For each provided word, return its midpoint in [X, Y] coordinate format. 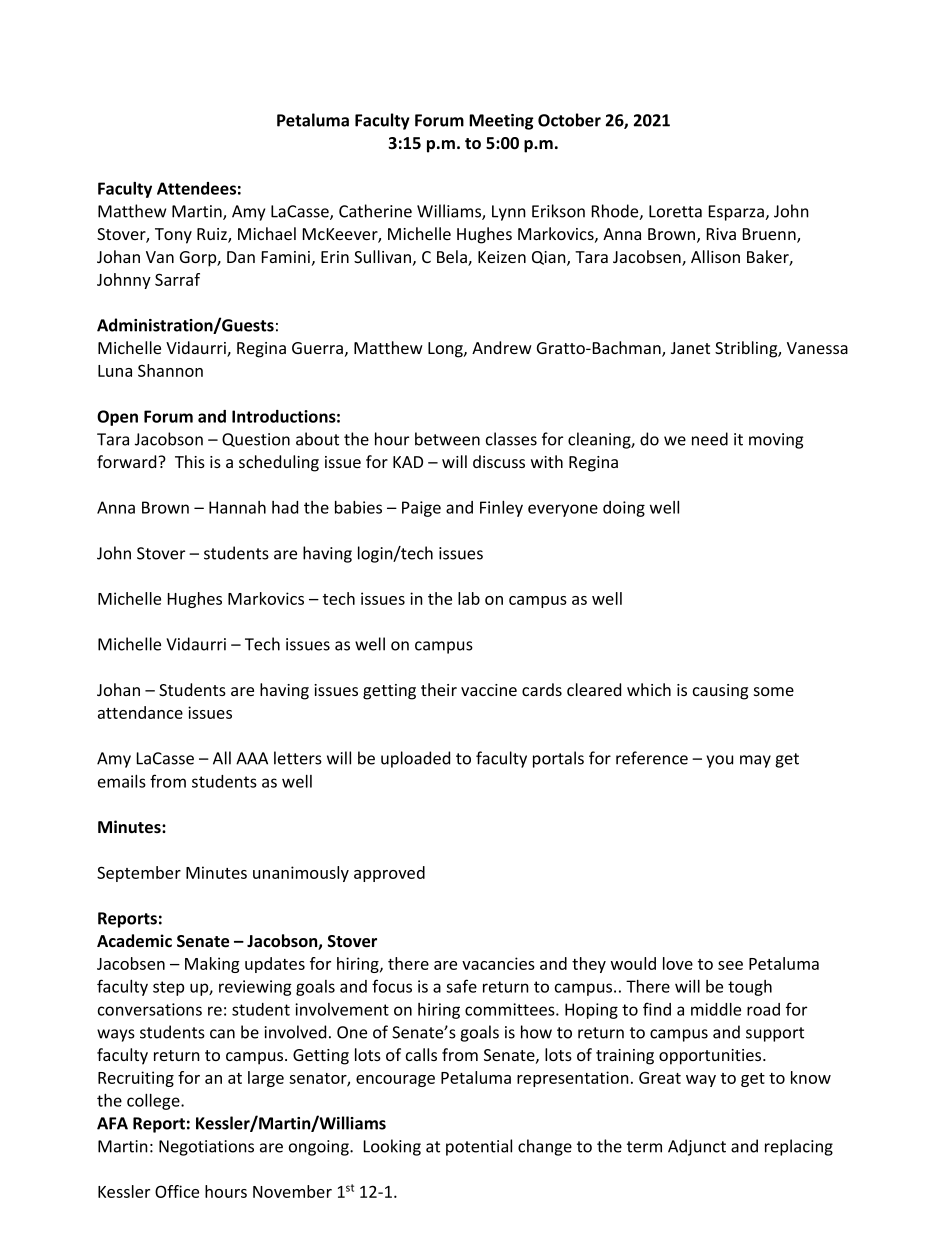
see [730, 965]
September [139, 874]
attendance [140, 712]
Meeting [501, 122]
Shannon [170, 370]
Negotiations [206, 1148]
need [710, 439]
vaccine [489, 690]
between [447, 439]
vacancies [498, 963]
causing [720, 692]
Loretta [675, 211]
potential [479, 1147]
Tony [173, 236]
